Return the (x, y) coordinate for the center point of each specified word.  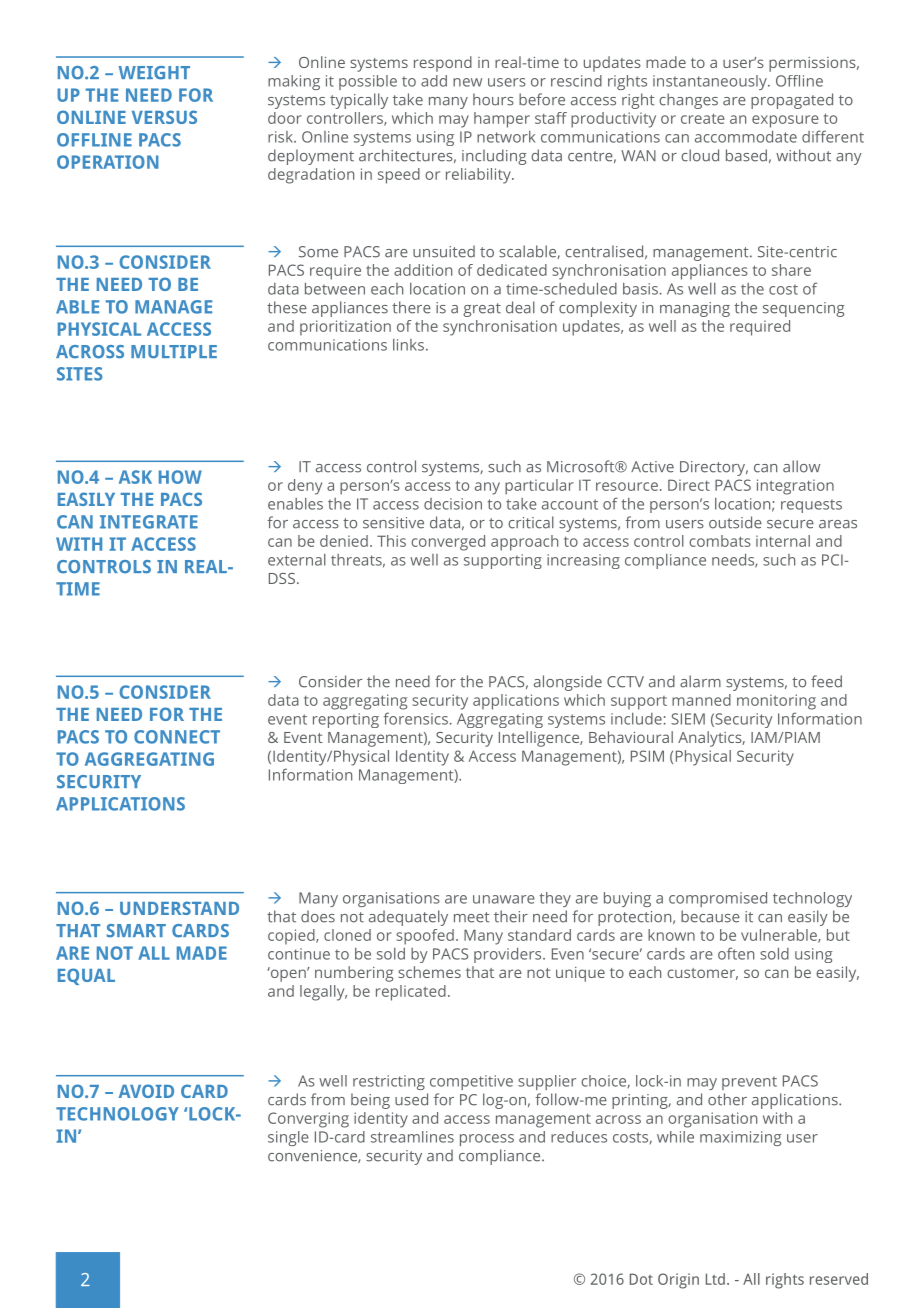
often (736, 953)
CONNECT (177, 737)
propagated (792, 101)
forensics (416, 718)
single (288, 1138)
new (467, 82)
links (408, 345)
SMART (136, 931)
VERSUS (164, 117)
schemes (429, 972)
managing (695, 309)
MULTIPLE (174, 352)
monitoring (776, 702)
